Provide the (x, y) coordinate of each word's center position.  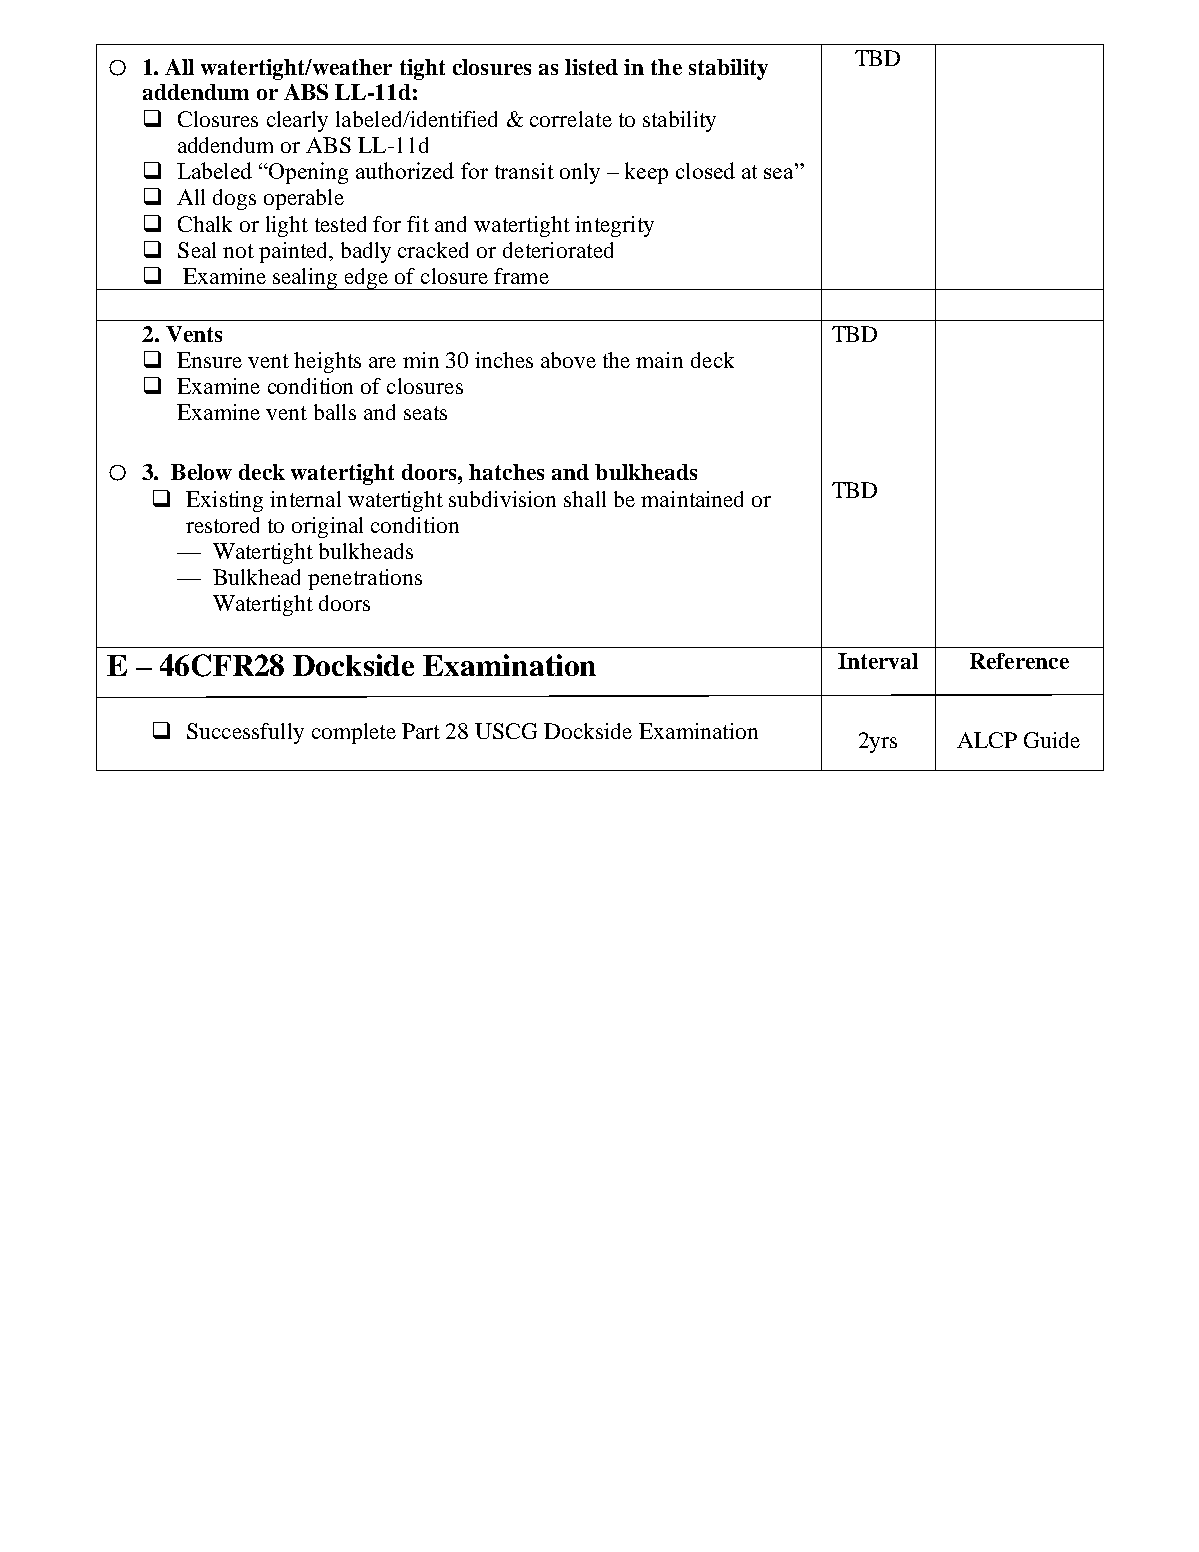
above (568, 360)
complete (354, 733)
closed (705, 170)
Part (421, 731)
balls (335, 412)
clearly (297, 121)
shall (585, 499)
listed (591, 67)
